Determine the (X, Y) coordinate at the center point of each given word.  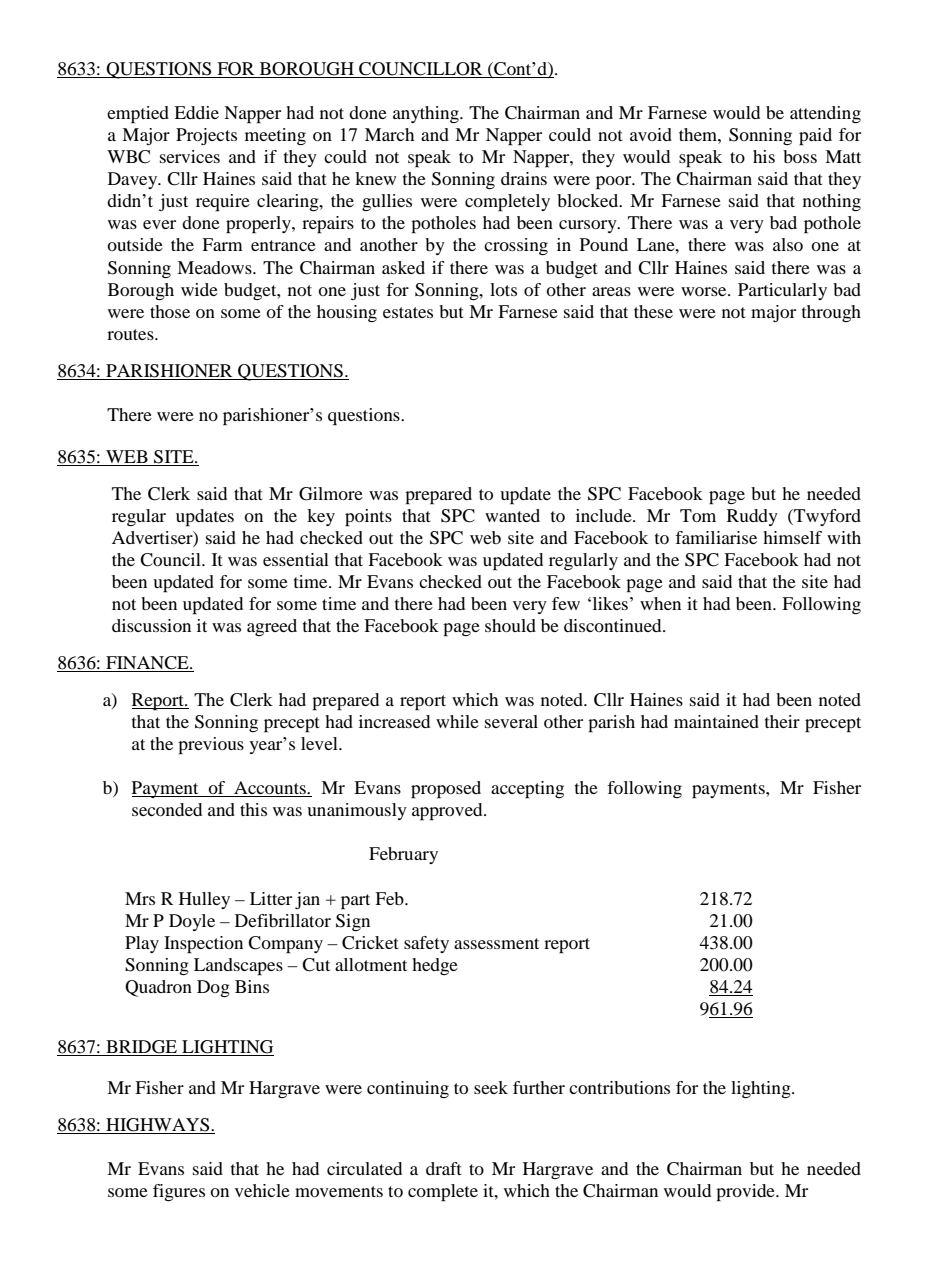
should (510, 625)
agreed (272, 627)
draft (444, 1168)
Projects (206, 136)
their (782, 721)
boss (800, 156)
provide (746, 1193)
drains (524, 178)
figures (179, 1192)
